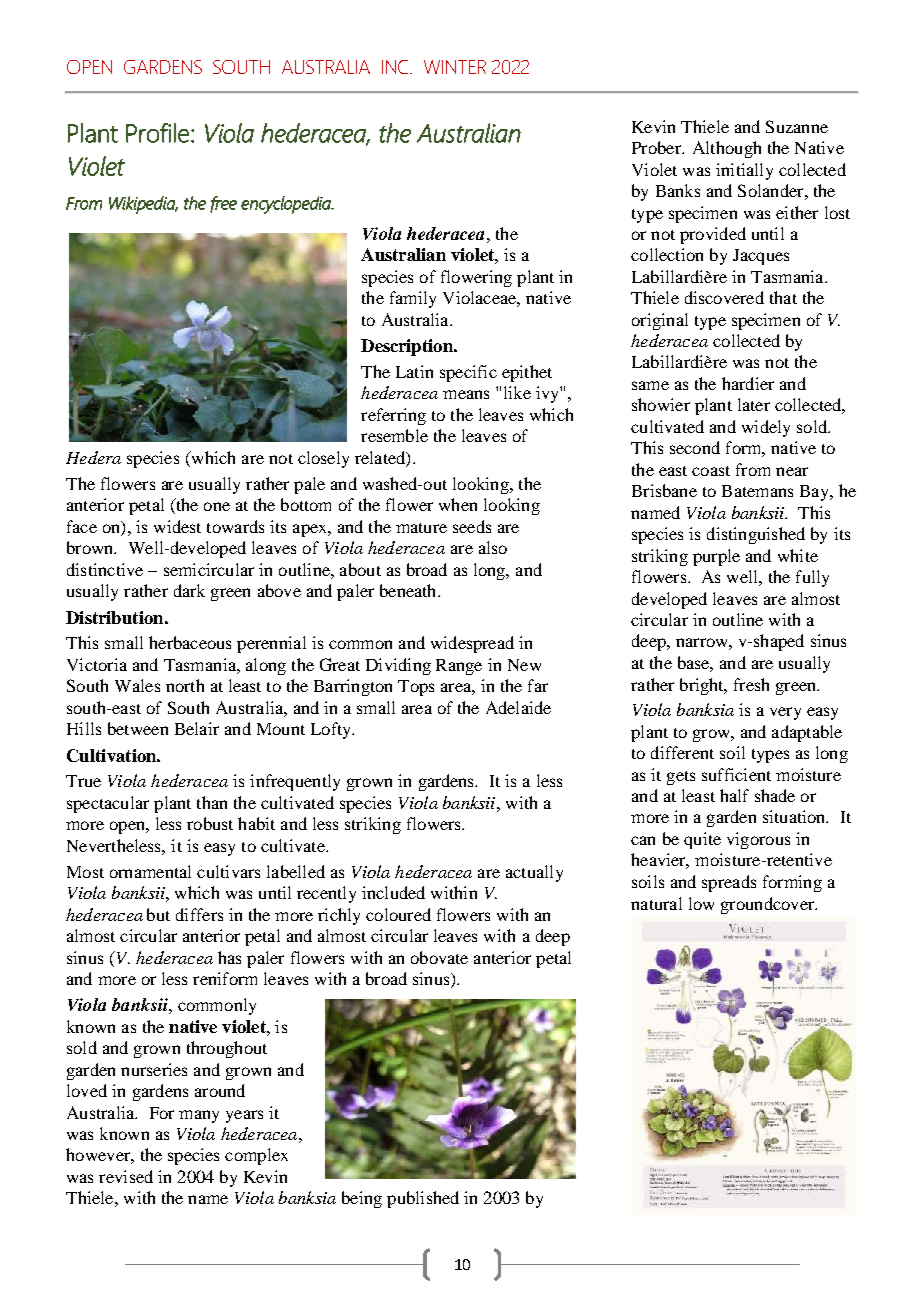  I want to click on has, so click(229, 957).
